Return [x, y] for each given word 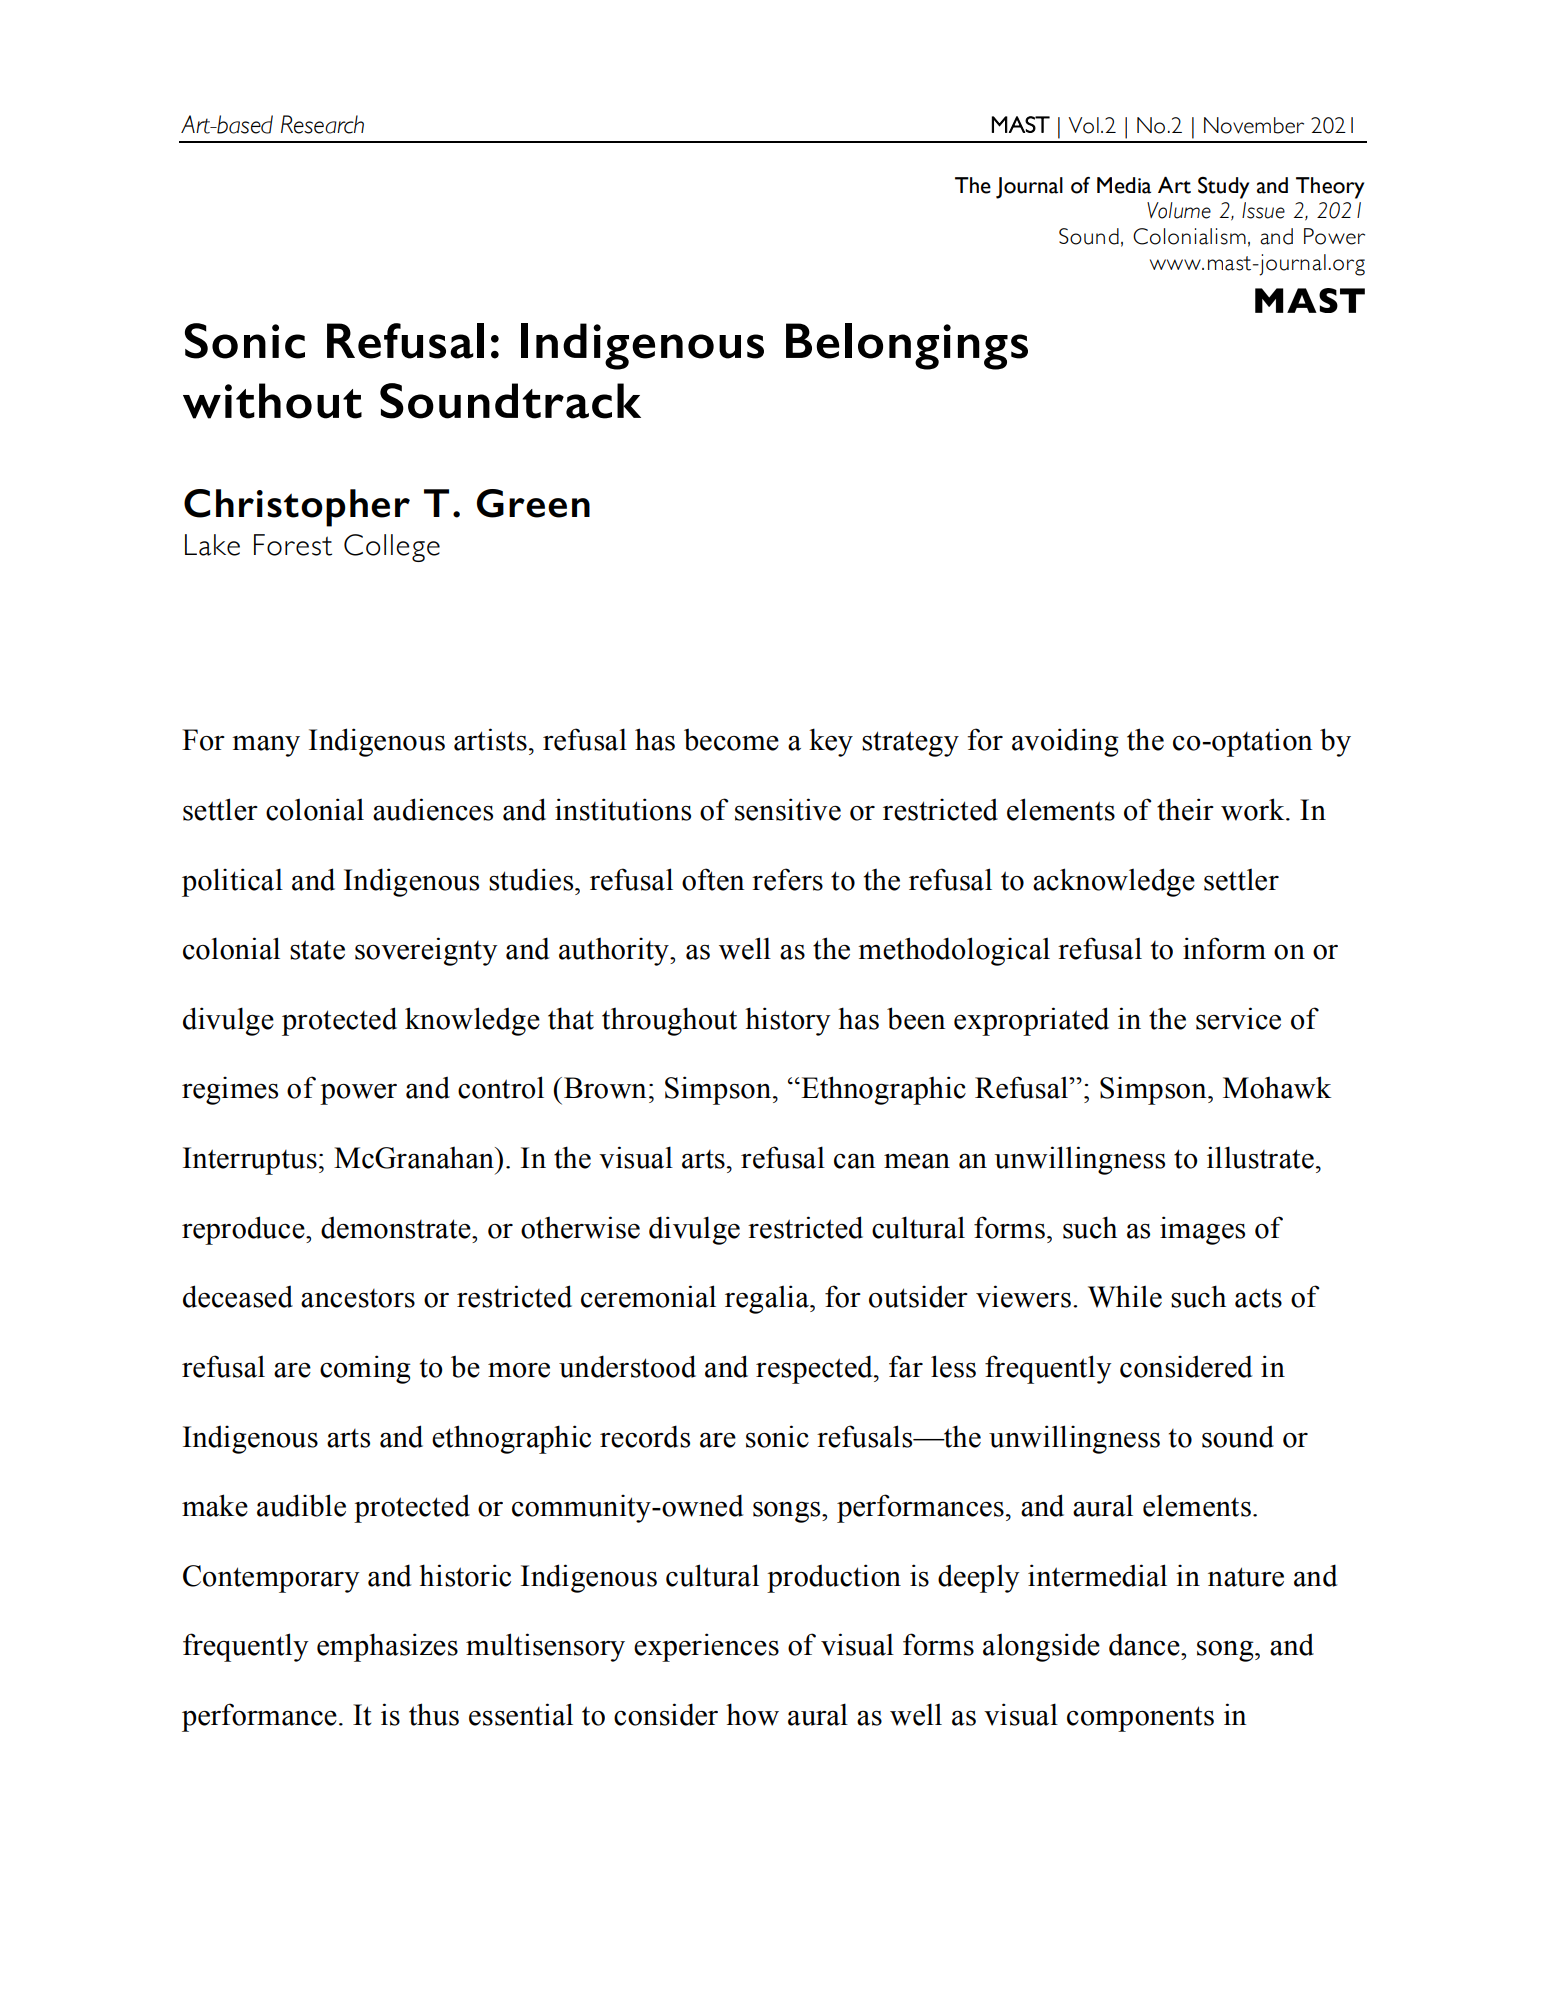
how [752, 1714]
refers [787, 879]
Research [322, 124]
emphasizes [387, 1647]
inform [1224, 948]
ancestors [358, 1298]
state [317, 950]
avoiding [1065, 742]
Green [533, 503]
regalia [768, 1299]
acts [1258, 1298]
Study [1223, 188]
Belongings [907, 346]
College [392, 548]
